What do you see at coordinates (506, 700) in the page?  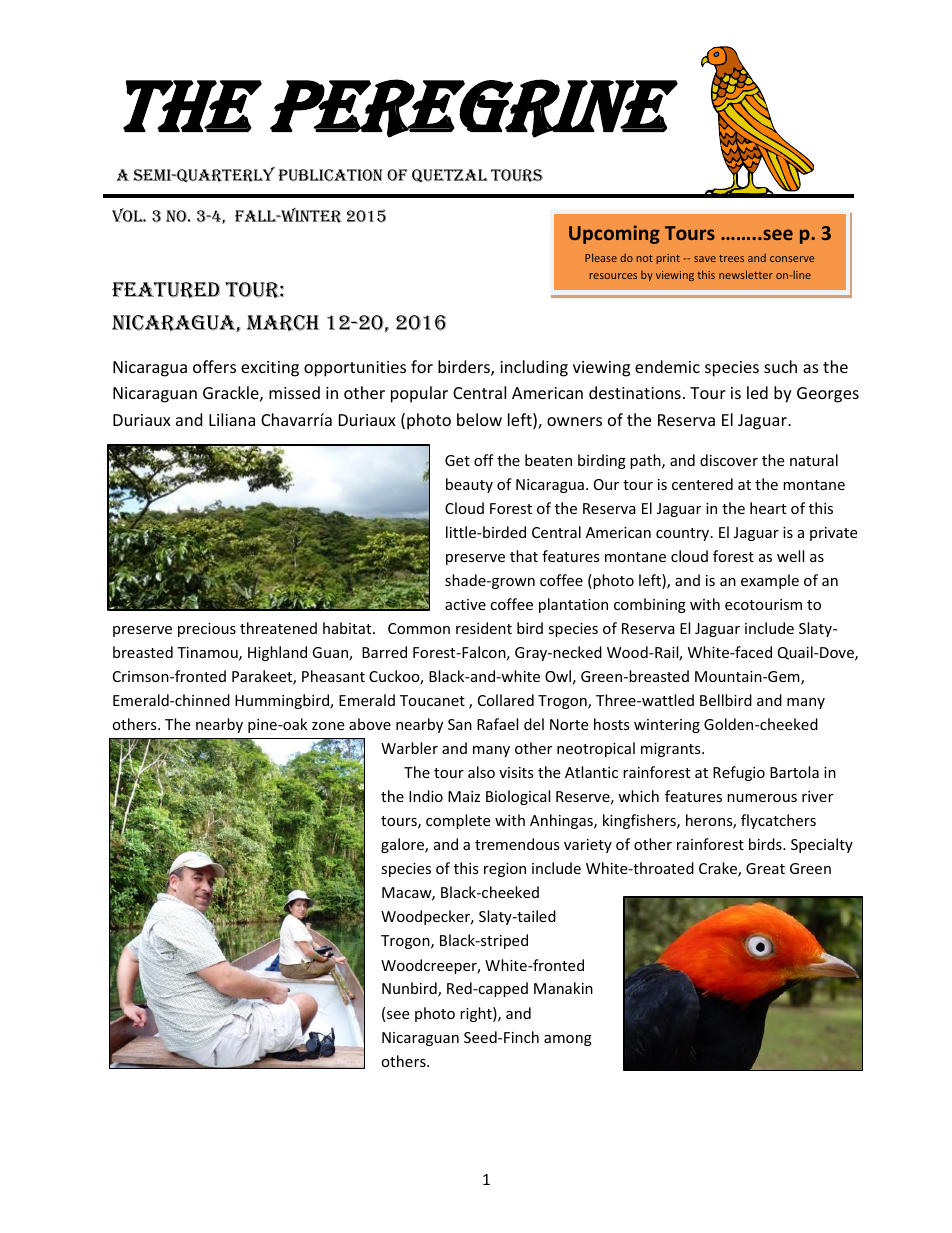 I see `Collared` at bounding box center [506, 700].
